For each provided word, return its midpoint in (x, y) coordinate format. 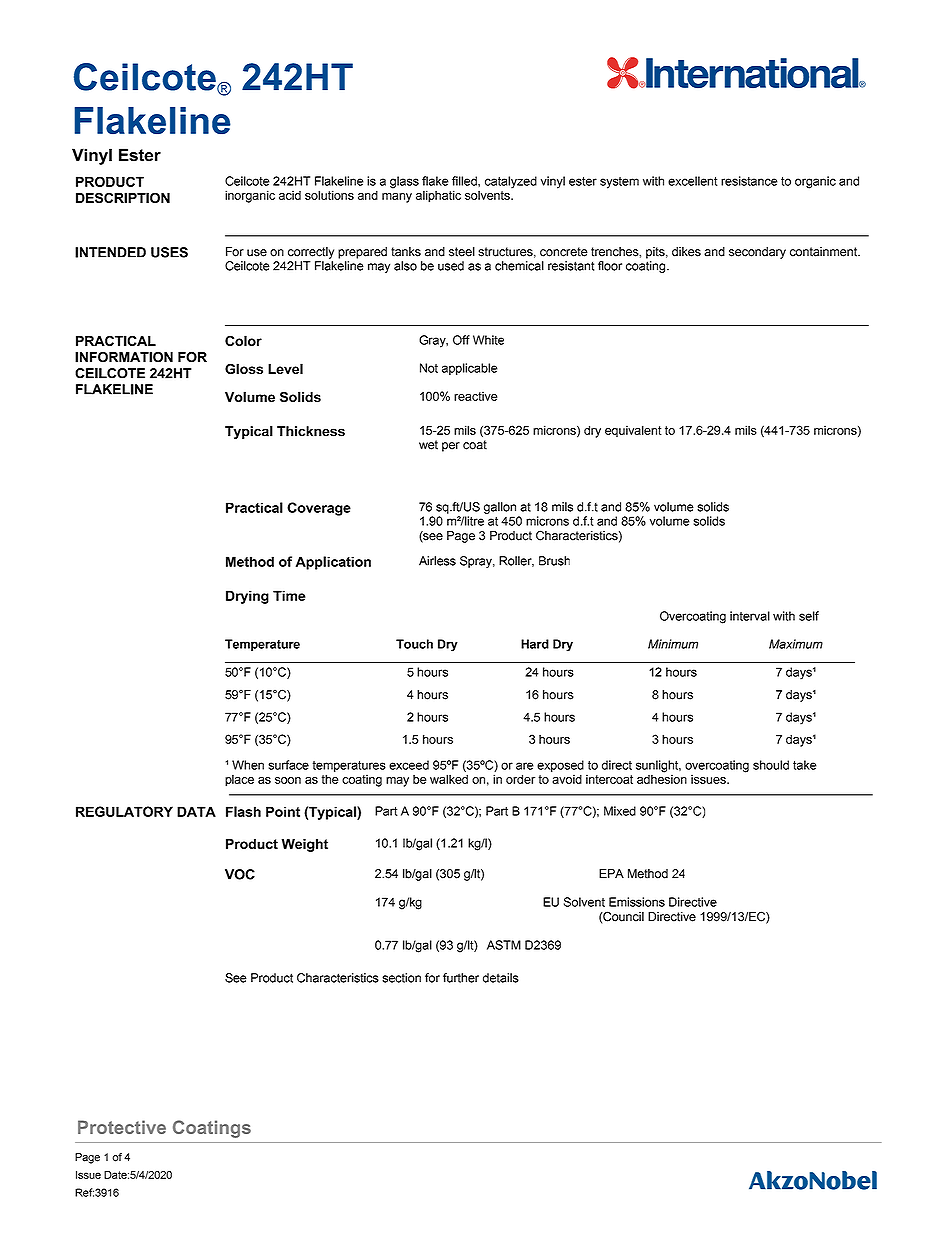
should (771, 765)
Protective (122, 1127)
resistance (749, 181)
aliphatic (438, 196)
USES (169, 252)
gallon (500, 508)
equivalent (633, 431)
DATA (196, 811)
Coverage (319, 509)
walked (449, 779)
